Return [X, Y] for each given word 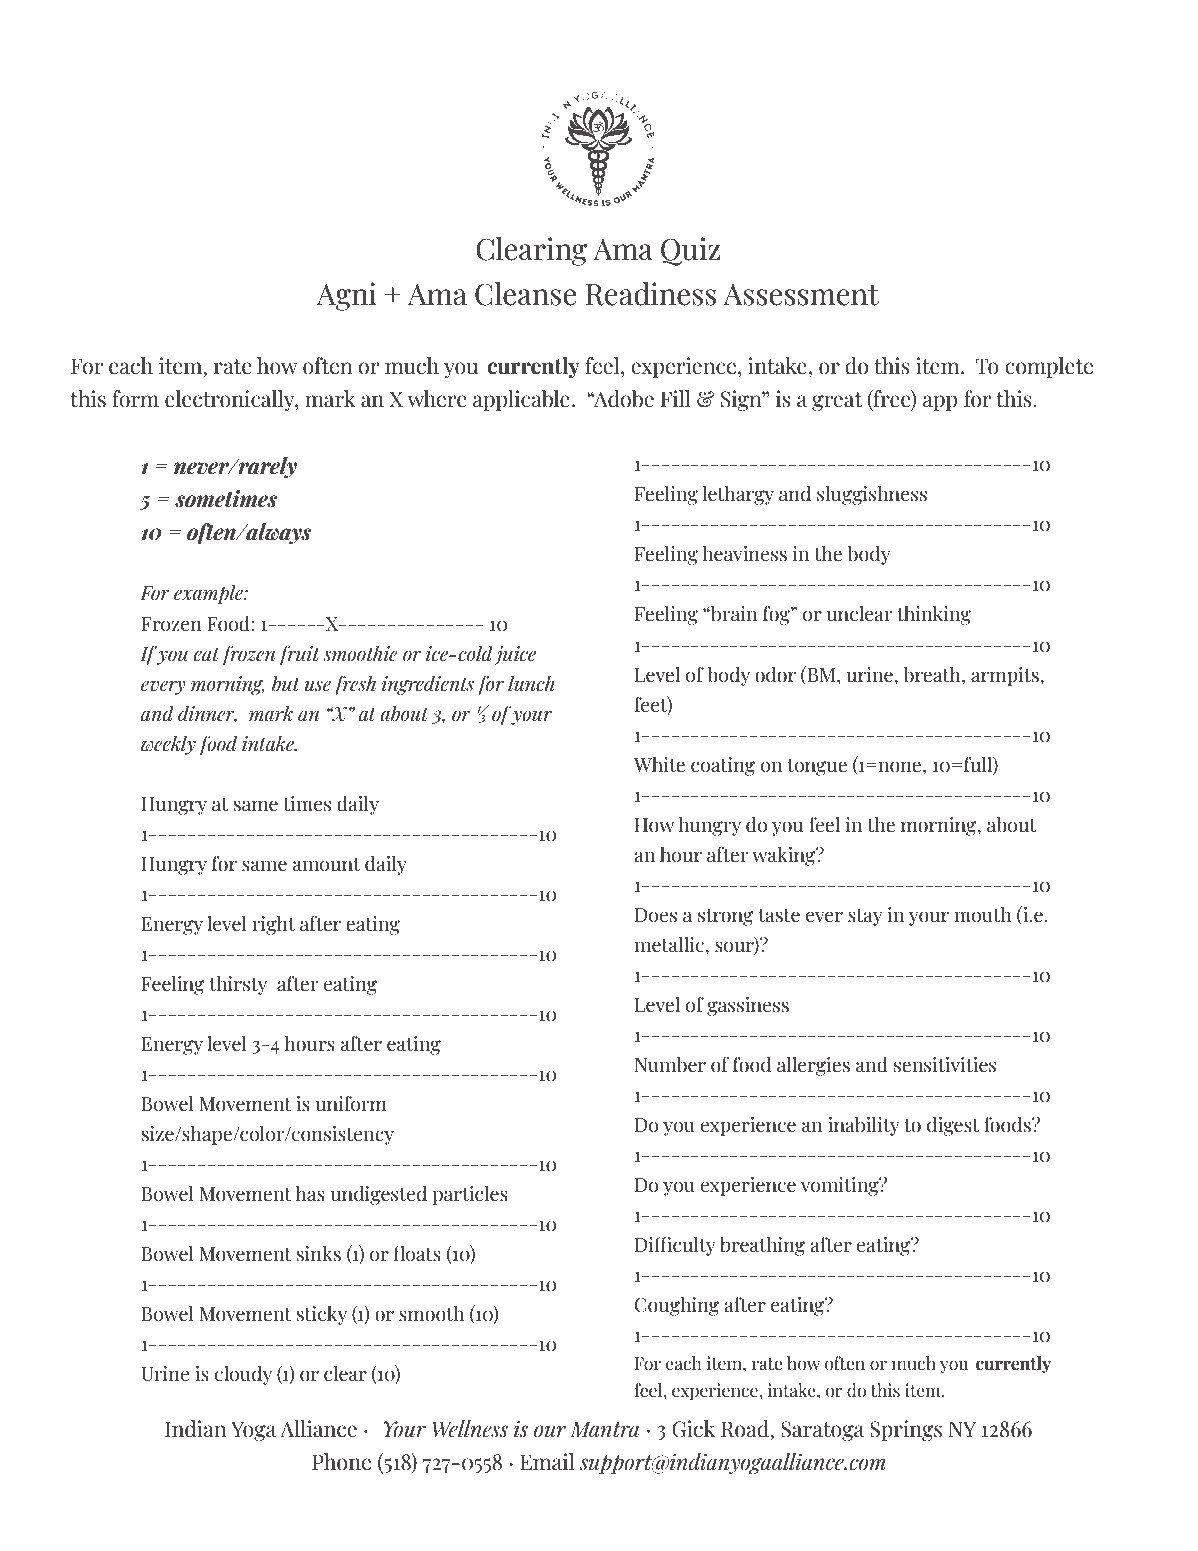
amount [326, 865]
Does [656, 915]
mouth [982, 915]
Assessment [801, 295]
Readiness [651, 294]
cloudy [243, 1375]
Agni [347, 296]
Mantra [604, 1429]
